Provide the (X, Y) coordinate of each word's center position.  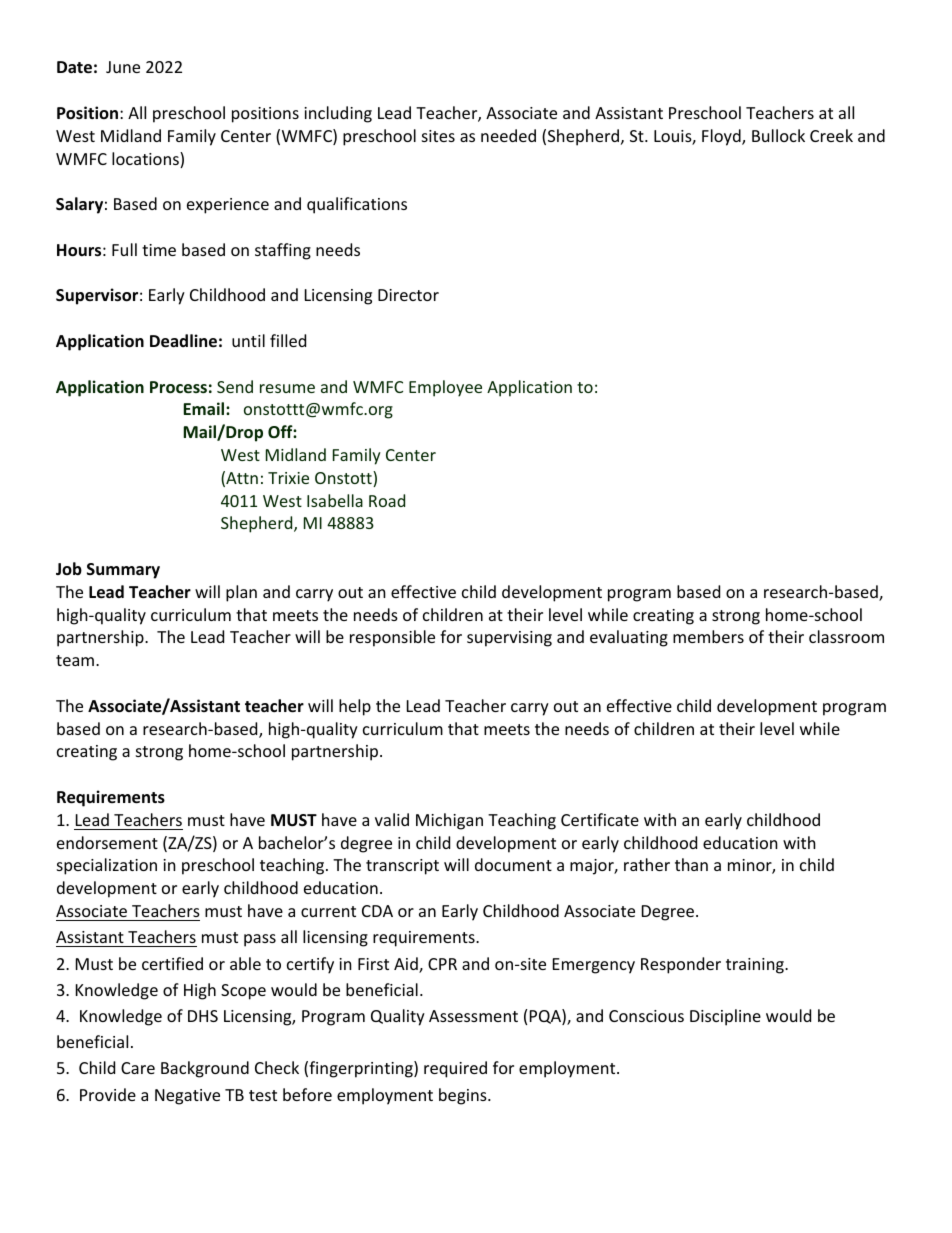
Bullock (778, 135)
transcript (402, 867)
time (159, 250)
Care (138, 1068)
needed (508, 135)
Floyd (722, 137)
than (691, 864)
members (708, 636)
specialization (107, 866)
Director (408, 295)
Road (387, 500)
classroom (846, 636)
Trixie (288, 478)
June (123, 67)
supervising (509, 639)
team (76, 660)
